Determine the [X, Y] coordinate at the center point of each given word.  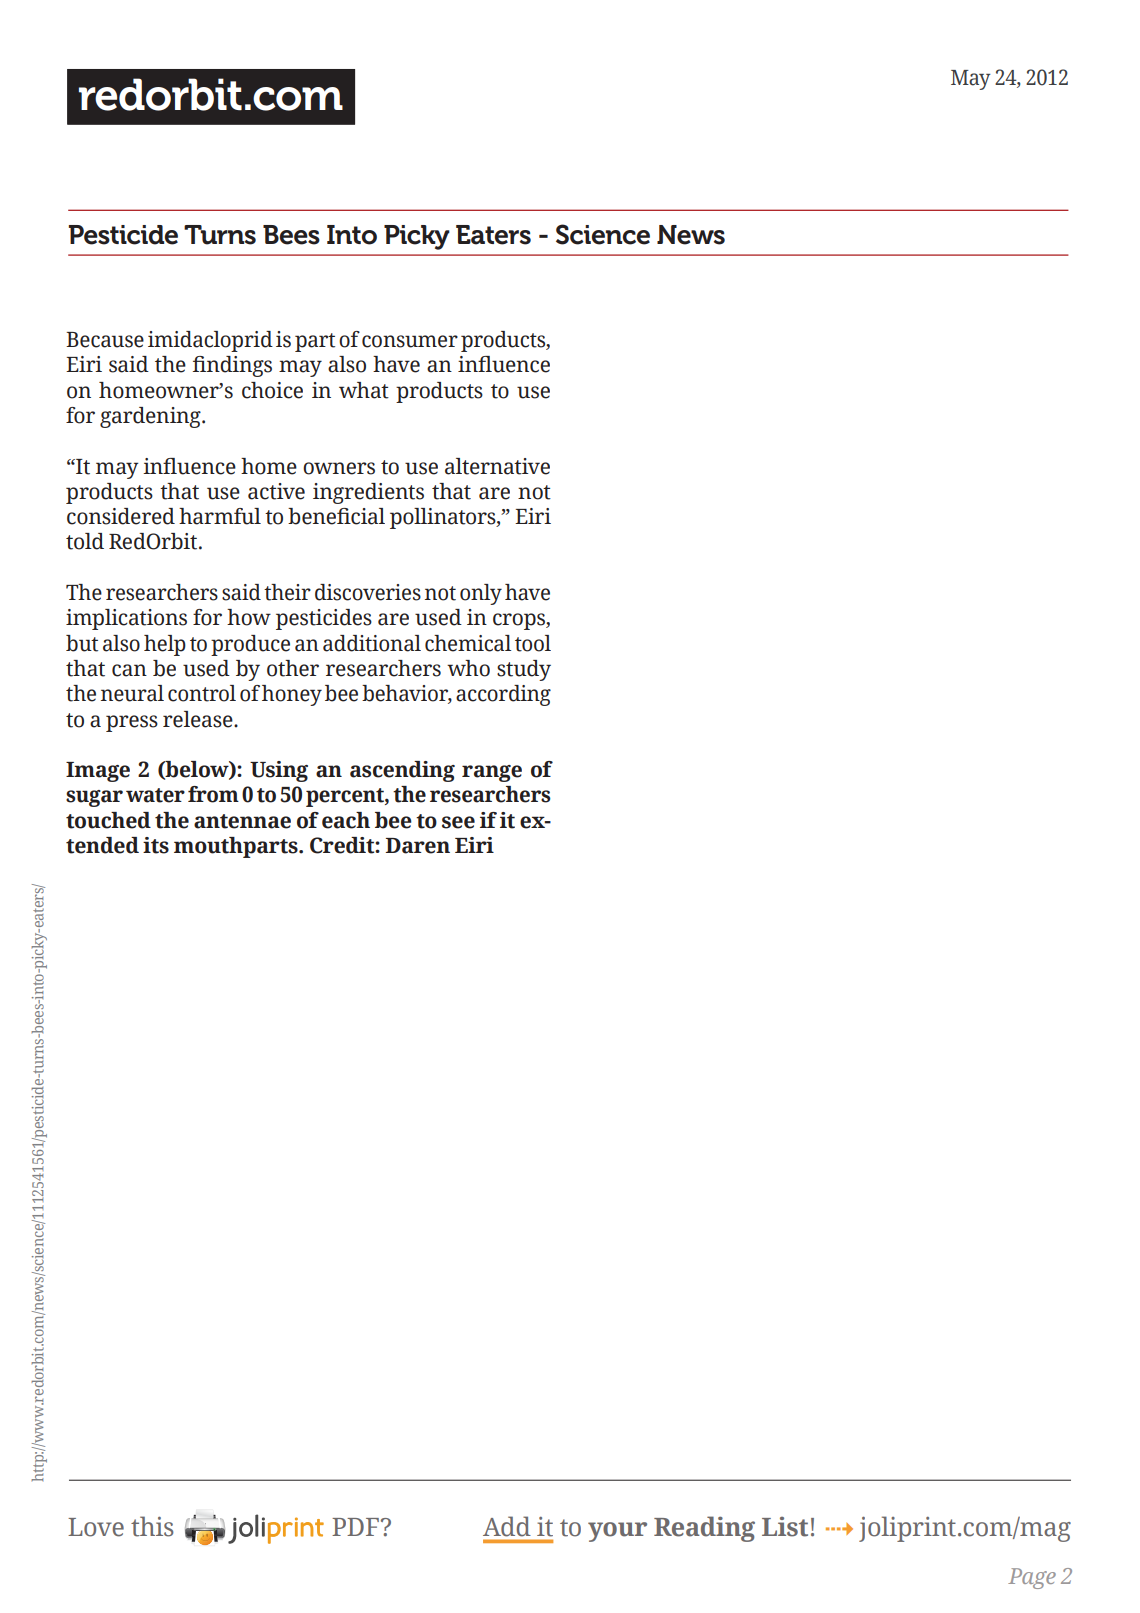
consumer [410, 341]
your [617, 1532]
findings [232, 366]
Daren [418, 846]
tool [533, 643]
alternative [497, 466]
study [524, 670]
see [458, 822]
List [785, 1527]
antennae [242, 821]
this [152, 1526]
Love [96, 1527]
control [202, 693]
